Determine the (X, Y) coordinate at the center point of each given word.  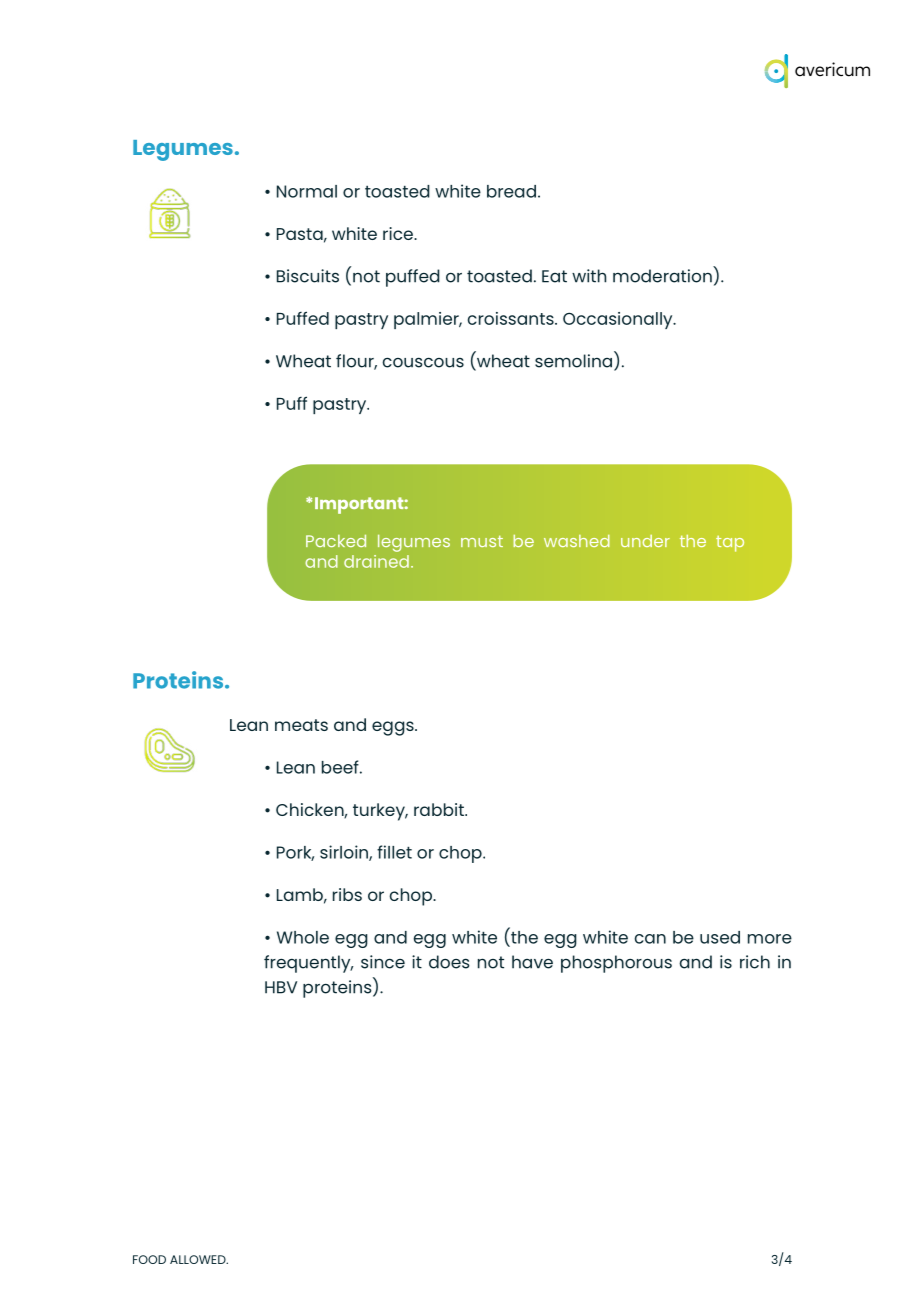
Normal (307, 191)
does (449, 962)
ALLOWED (199, 1259)
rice (399, 233)
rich (755, 962)
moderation (662, 276)
